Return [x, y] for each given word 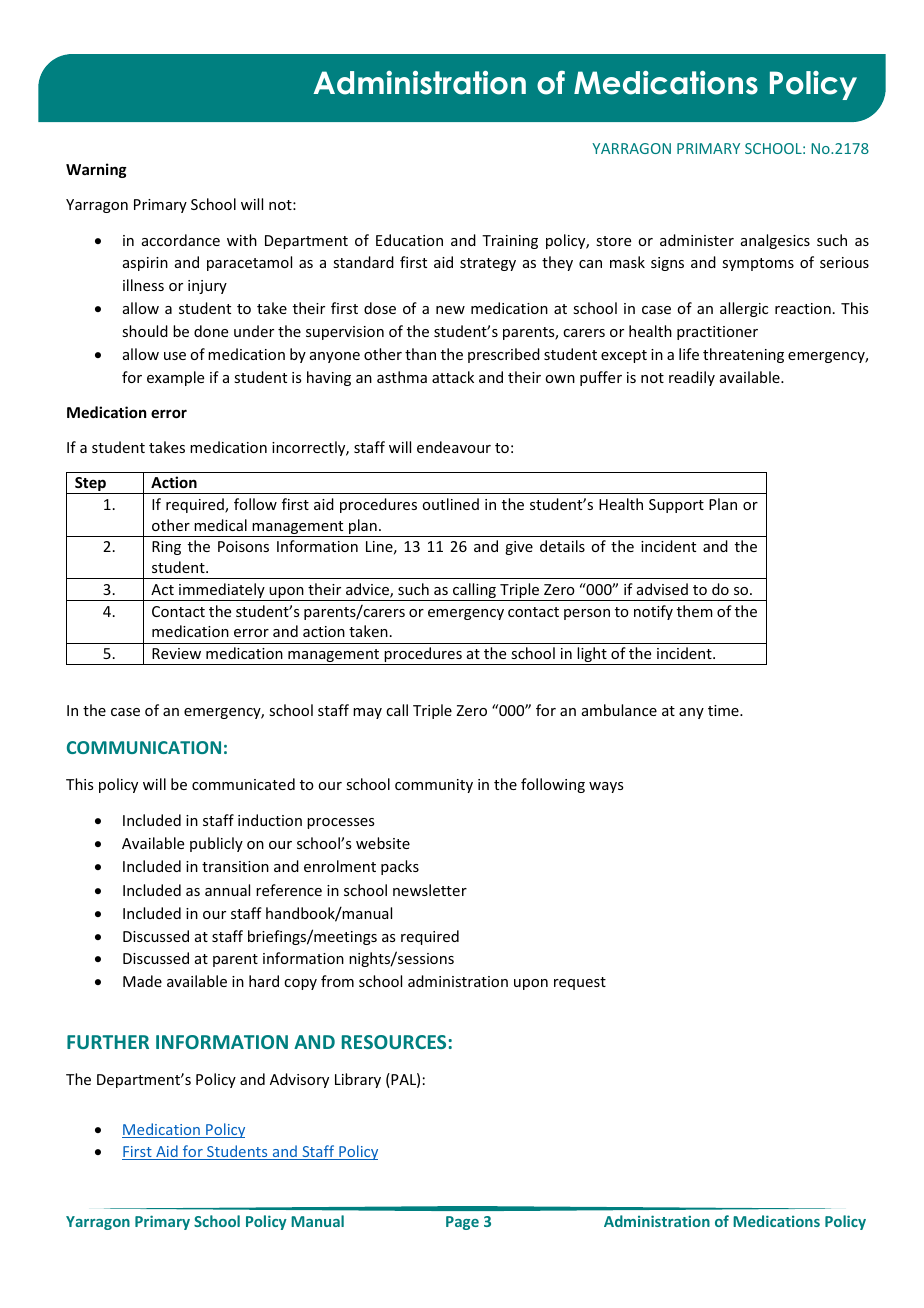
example [175, 378]
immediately [222, 592]
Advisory [299, 1080]
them [695, 611]
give [519, 548]
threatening [743, 355]
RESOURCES [394, 1042]
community [434, 786]
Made [142, 981]
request [580, 983]
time [724, 710]
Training [510, 242]
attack [453, 377]
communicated [243, 784]
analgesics [775, 241]
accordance [181, 240]
